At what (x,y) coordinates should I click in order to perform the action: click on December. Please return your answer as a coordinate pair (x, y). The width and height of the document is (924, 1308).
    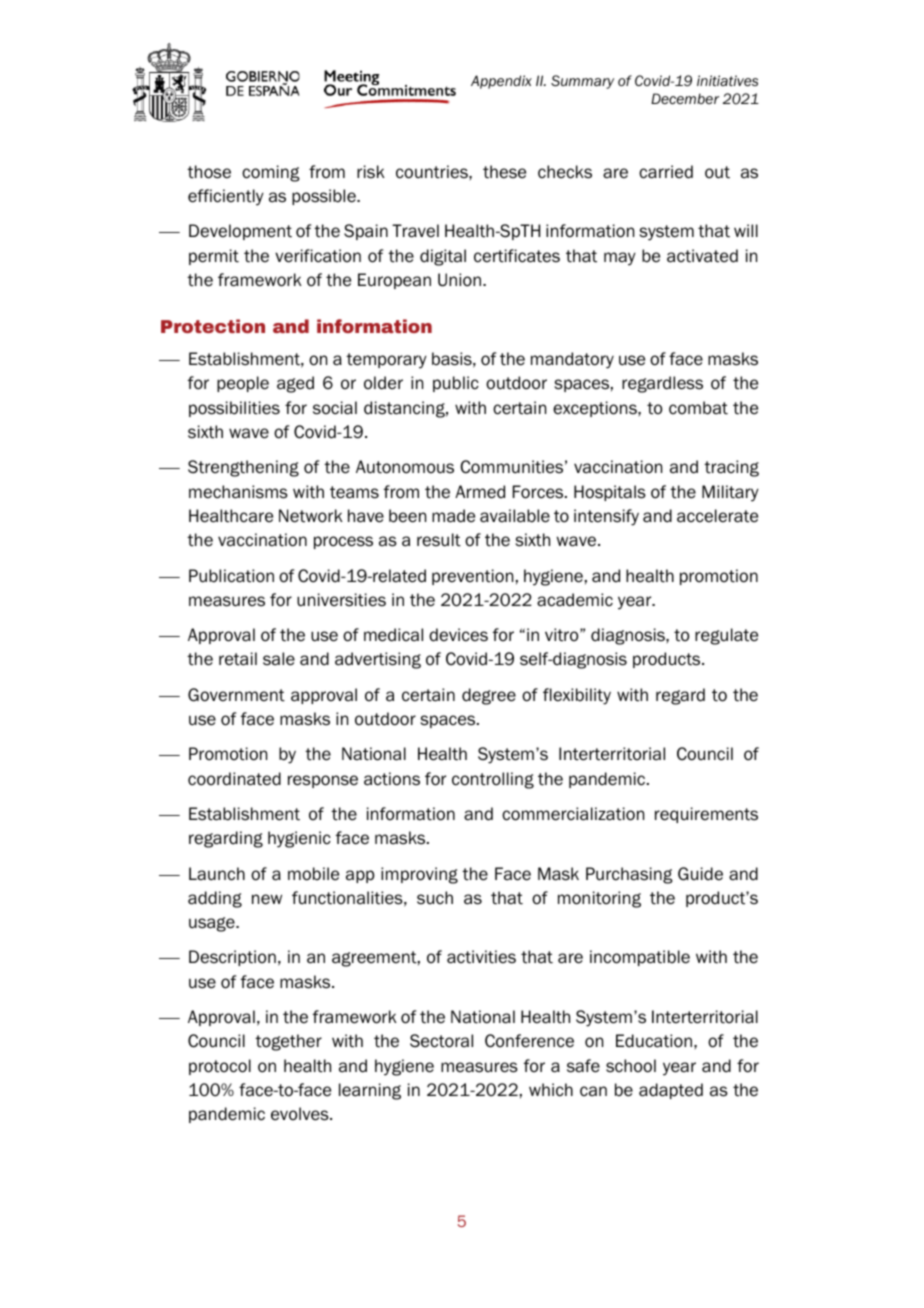
    Looking at the image, I should click on (685, 99).
